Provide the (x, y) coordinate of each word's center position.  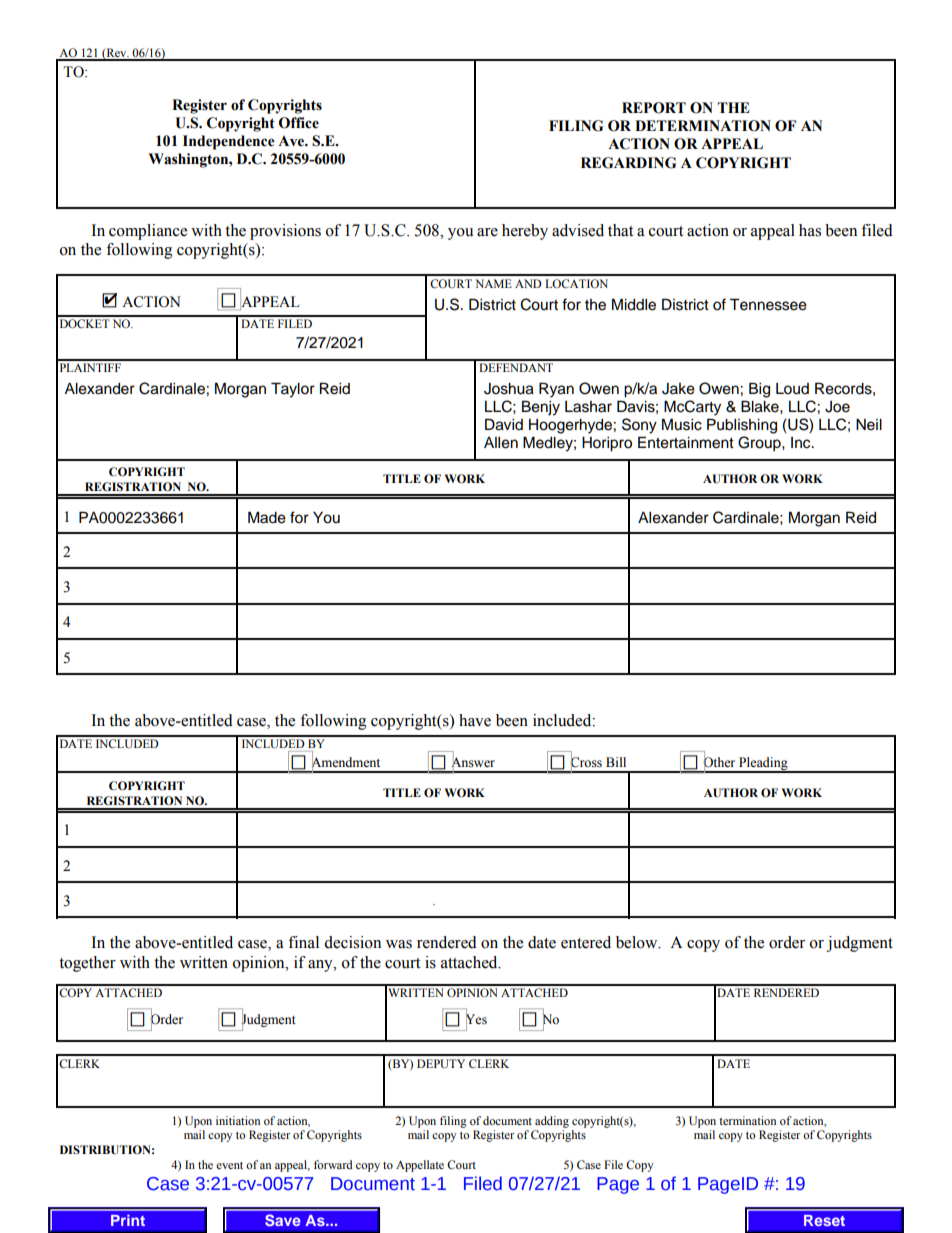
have (475, 720)
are (487, 232)
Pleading (763, 764)
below (638, 942)
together (87, 964)
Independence (229, 142)
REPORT (654, 108)
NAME (493, 283)
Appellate (420, 1166)
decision (352, 942)
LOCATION (576, 283)
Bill (616, 762)
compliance (148, 232)
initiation (238, 1120)
